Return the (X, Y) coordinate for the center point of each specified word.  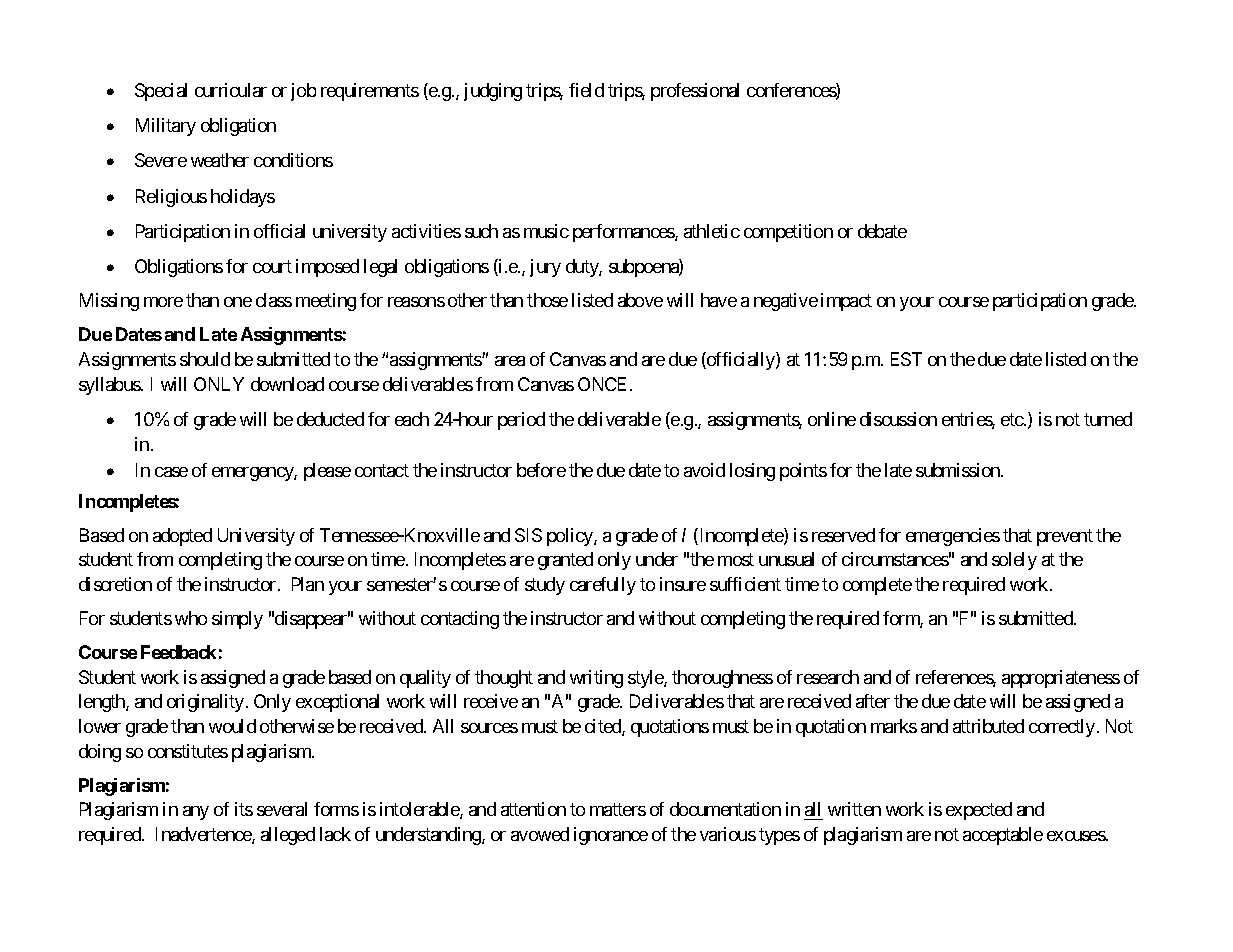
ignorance (611, 836)
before (541, 470)
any (196, 813)
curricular (231, 90)
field (586, 90)
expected (979, 811)
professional (695, 92)
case (171, 472)
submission (959, 470)
